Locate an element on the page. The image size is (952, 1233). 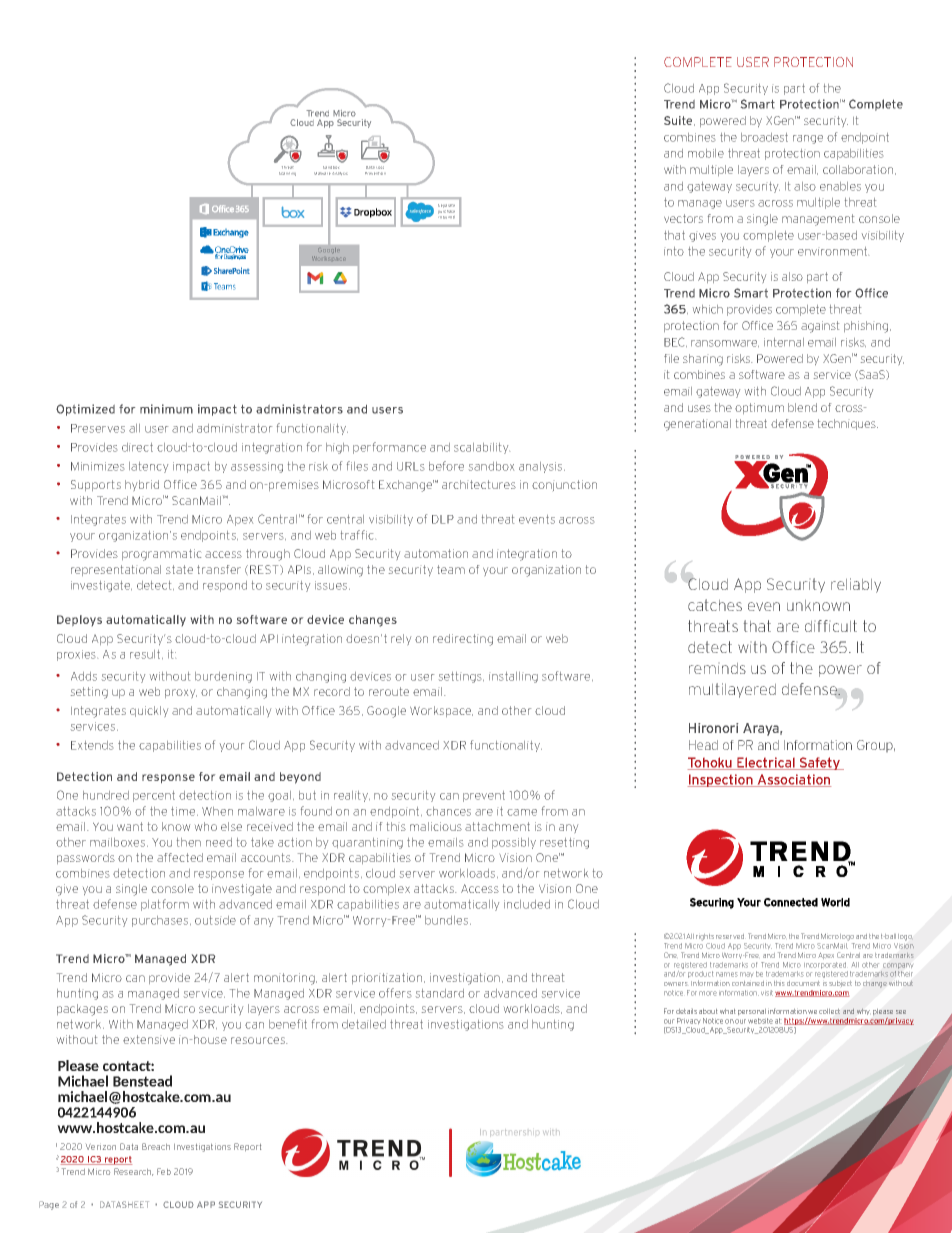
detailed is located at coordinates (364, 1024).
